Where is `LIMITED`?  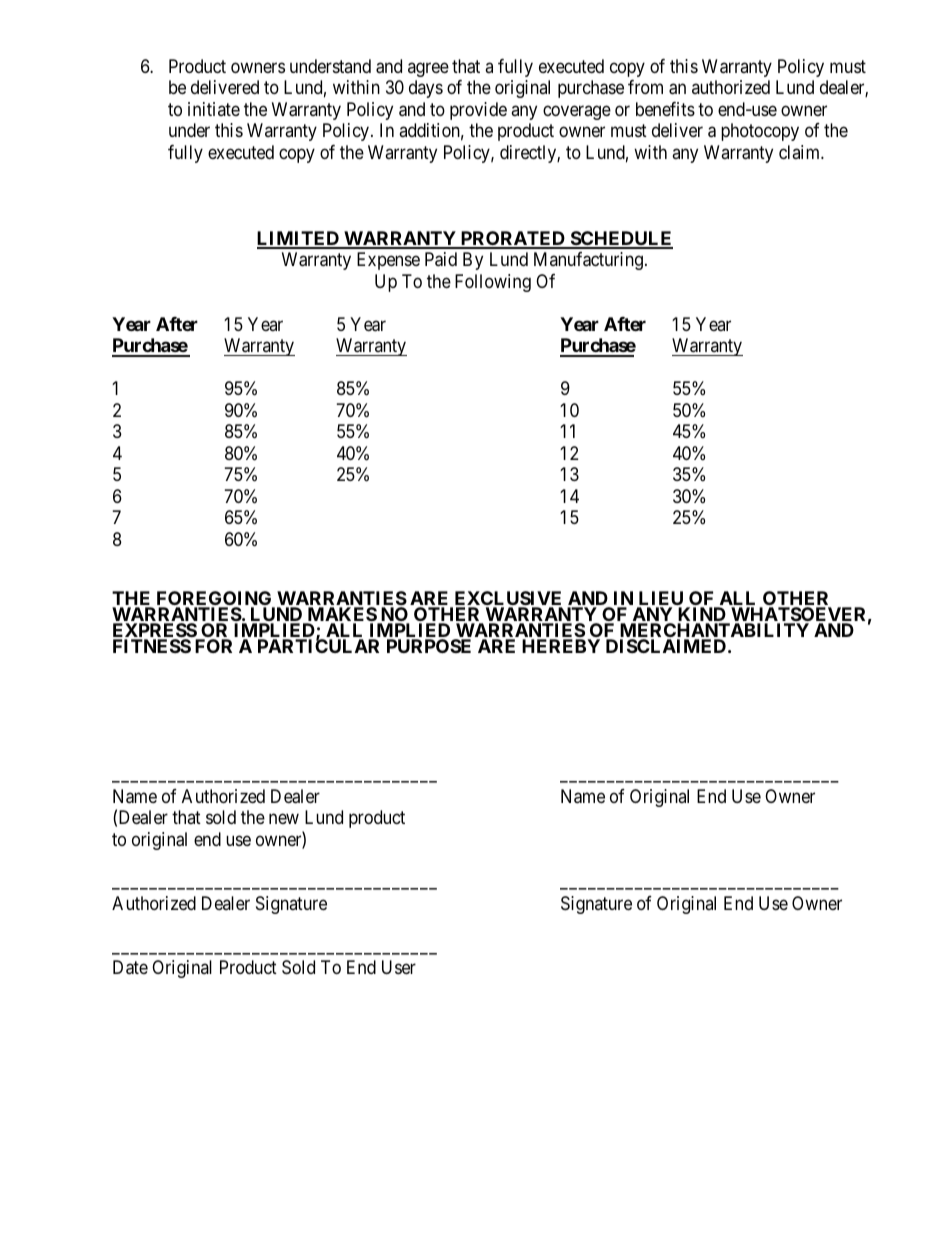
LIMITED is located at coordinates (299, 239).
